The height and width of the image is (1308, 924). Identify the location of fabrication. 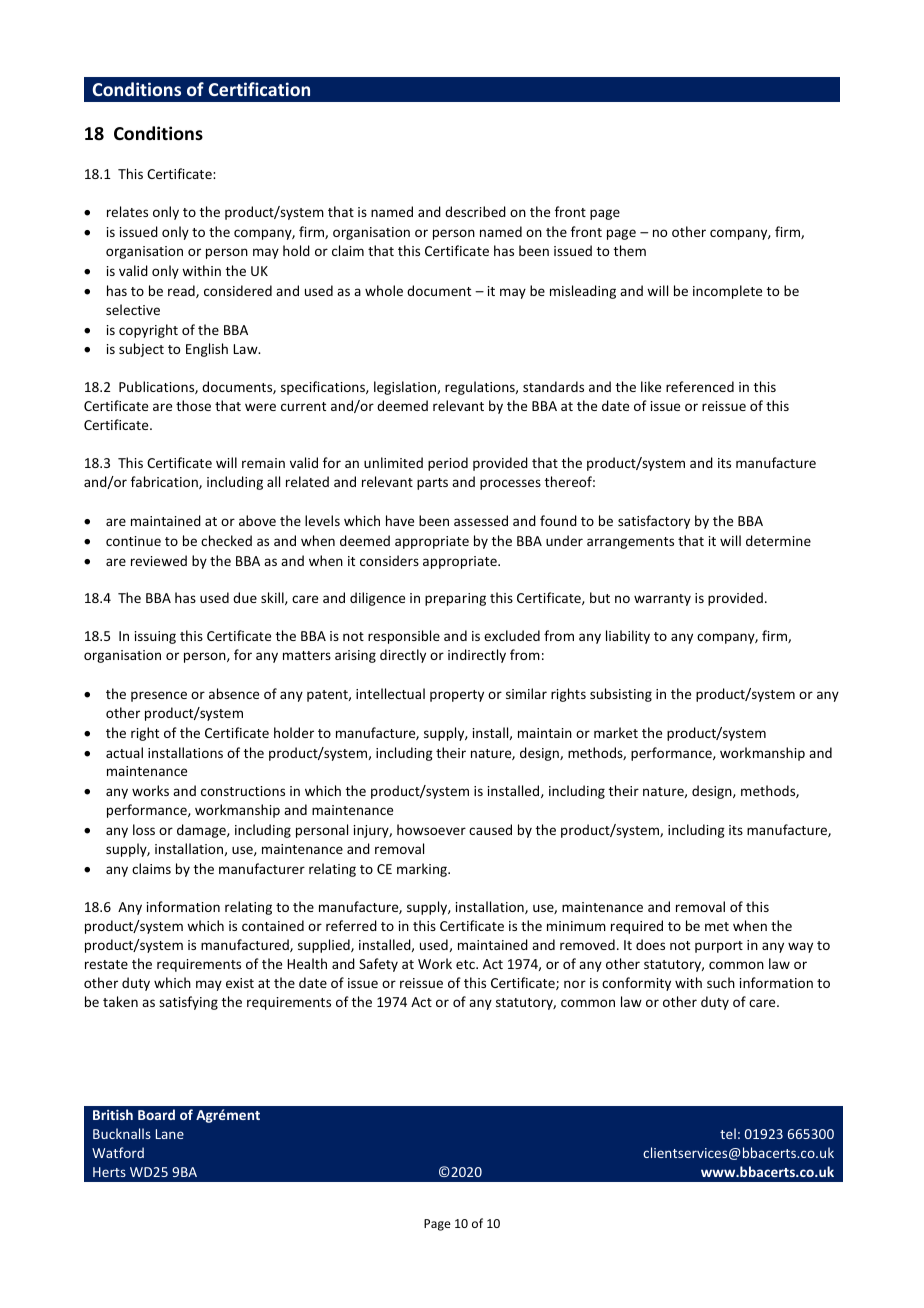
(165, 482).
